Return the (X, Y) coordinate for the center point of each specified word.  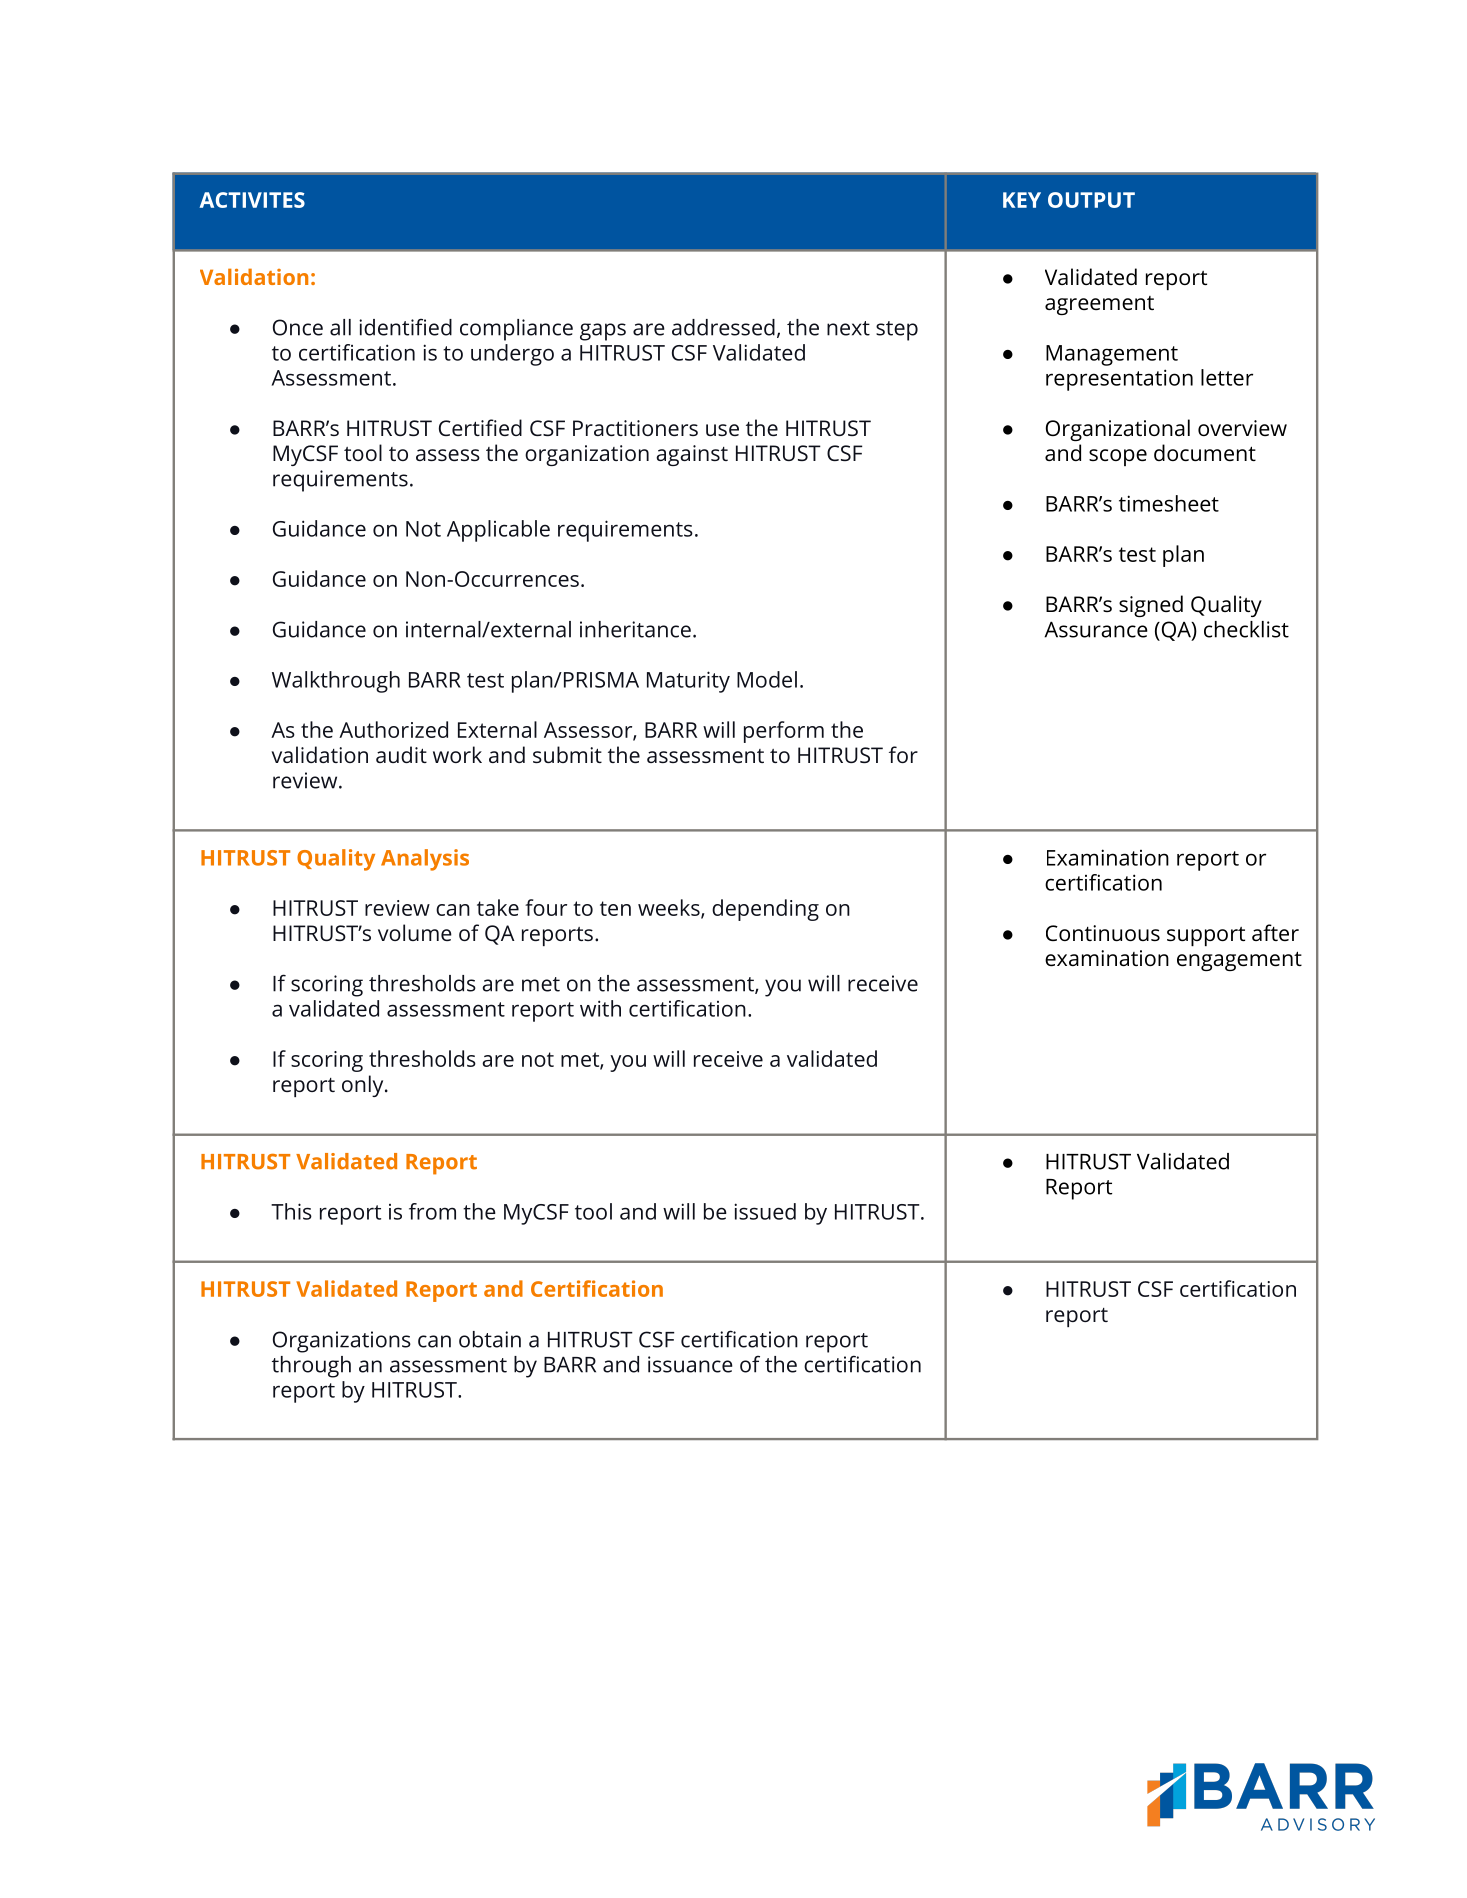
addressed (723, 327)
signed (1151, 606)
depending (765, 910)
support (1206, 936)
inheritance (635, 629)
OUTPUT (1091, 200)
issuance (690, 1364)
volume (415, 932)
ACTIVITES (252, 200)
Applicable (498, 531)
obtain (490, 1339)
